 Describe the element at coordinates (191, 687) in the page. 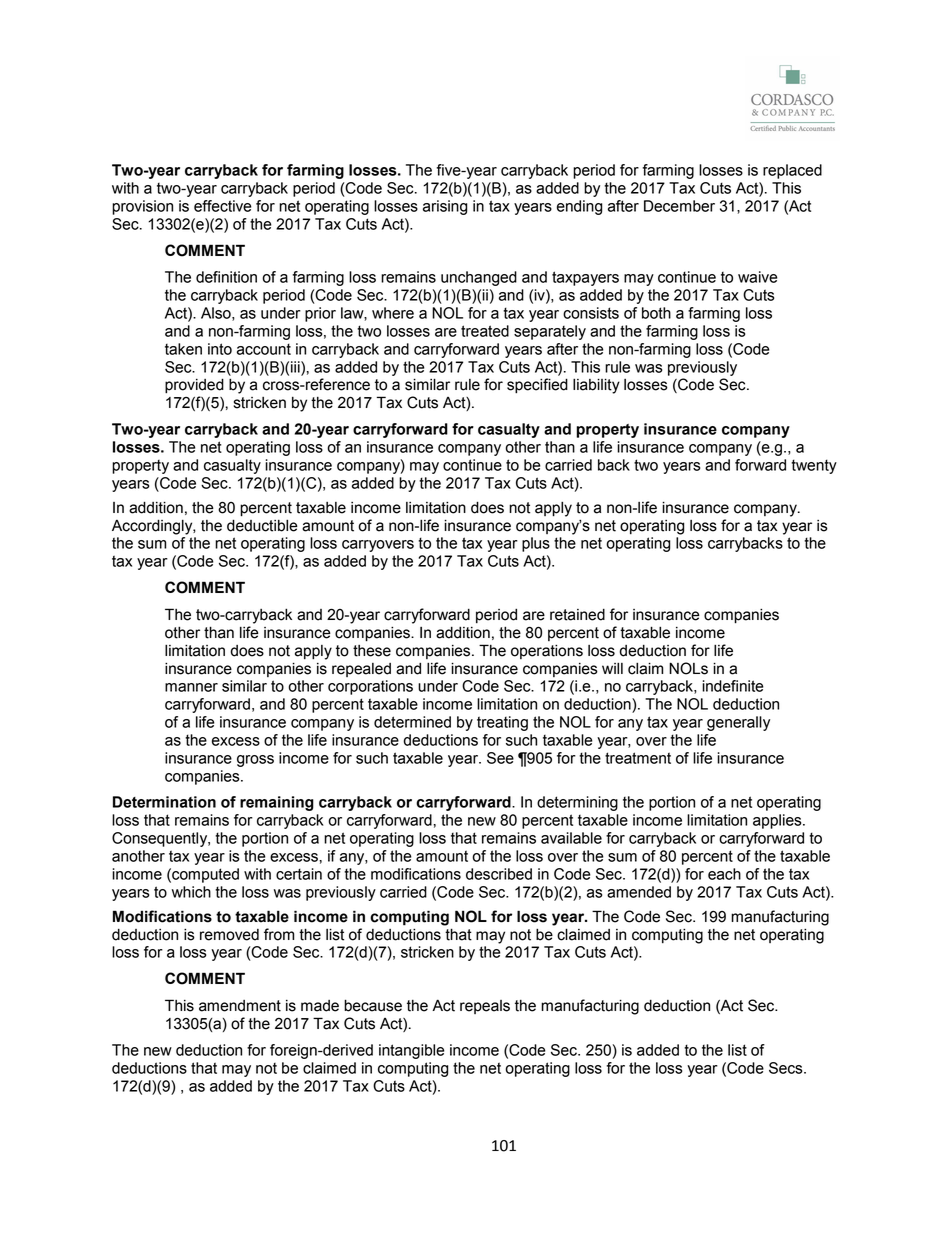

I see `manner` at that location.
